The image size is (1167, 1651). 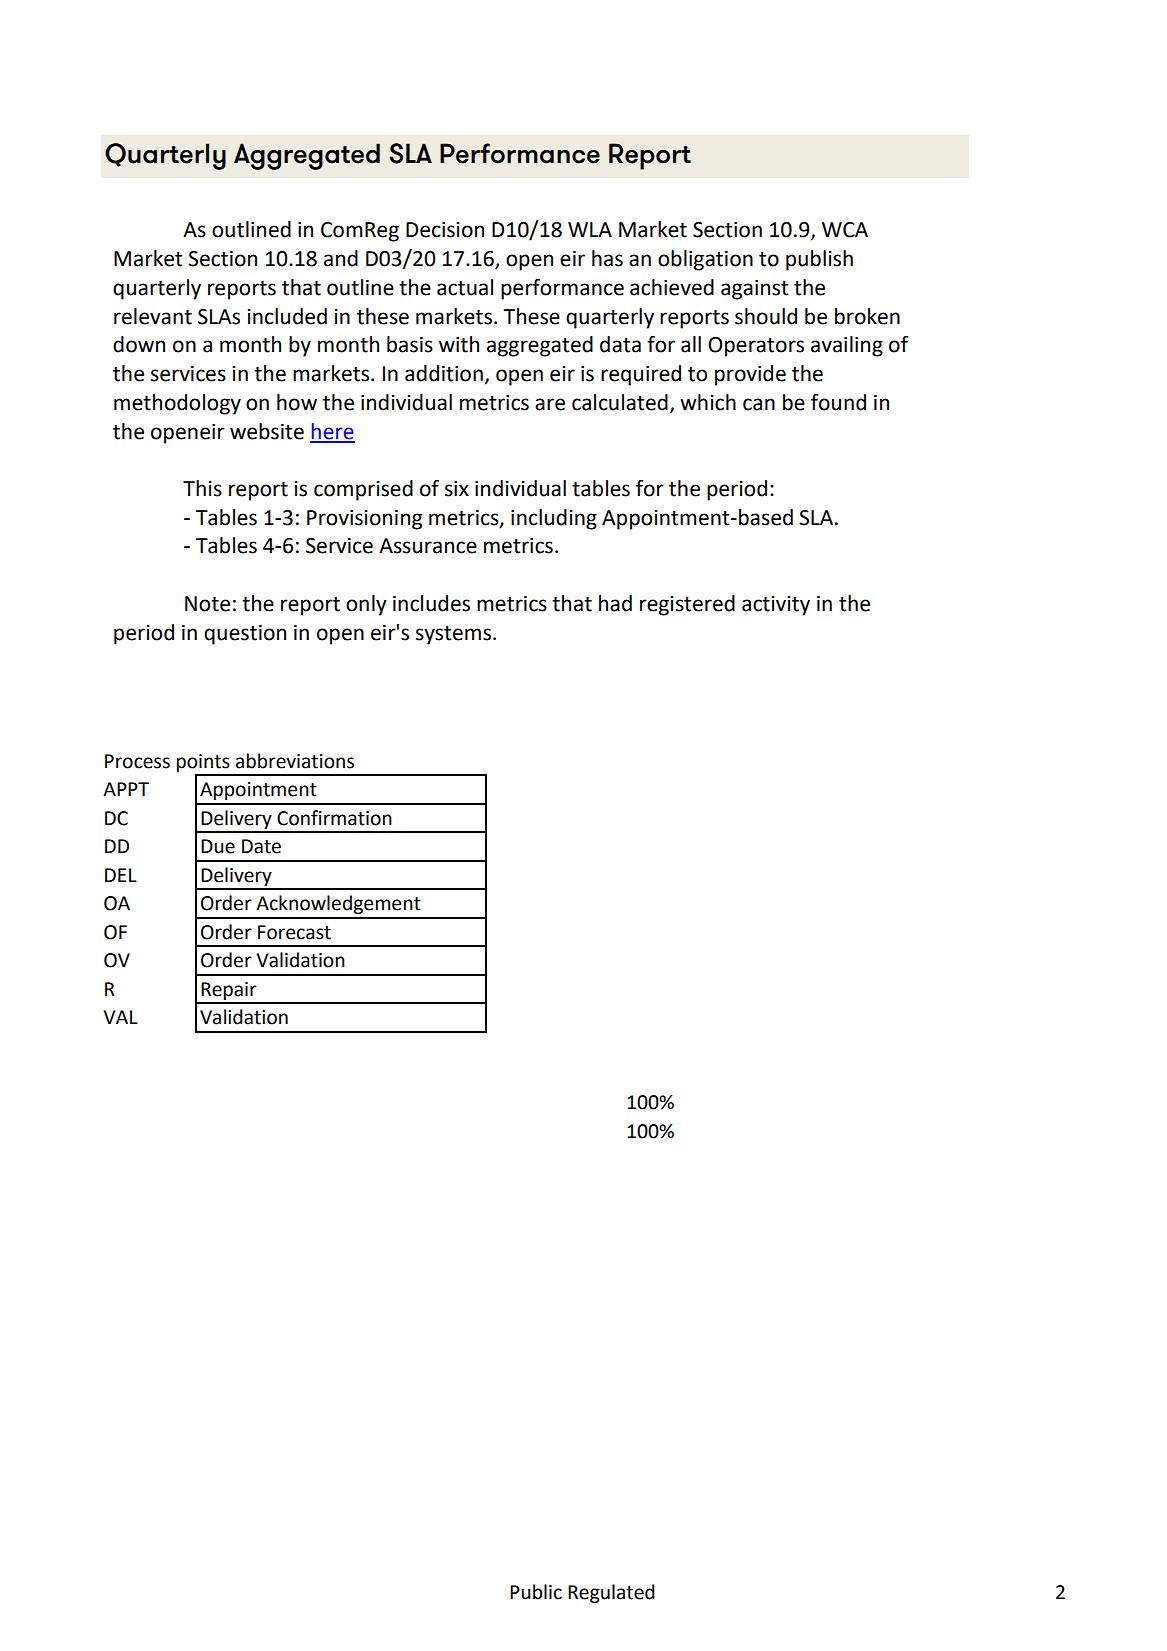 What do you see at coordinates (295, 761) in the screenshot?
I see `abbreviations` at bounding box center [295, 761].
